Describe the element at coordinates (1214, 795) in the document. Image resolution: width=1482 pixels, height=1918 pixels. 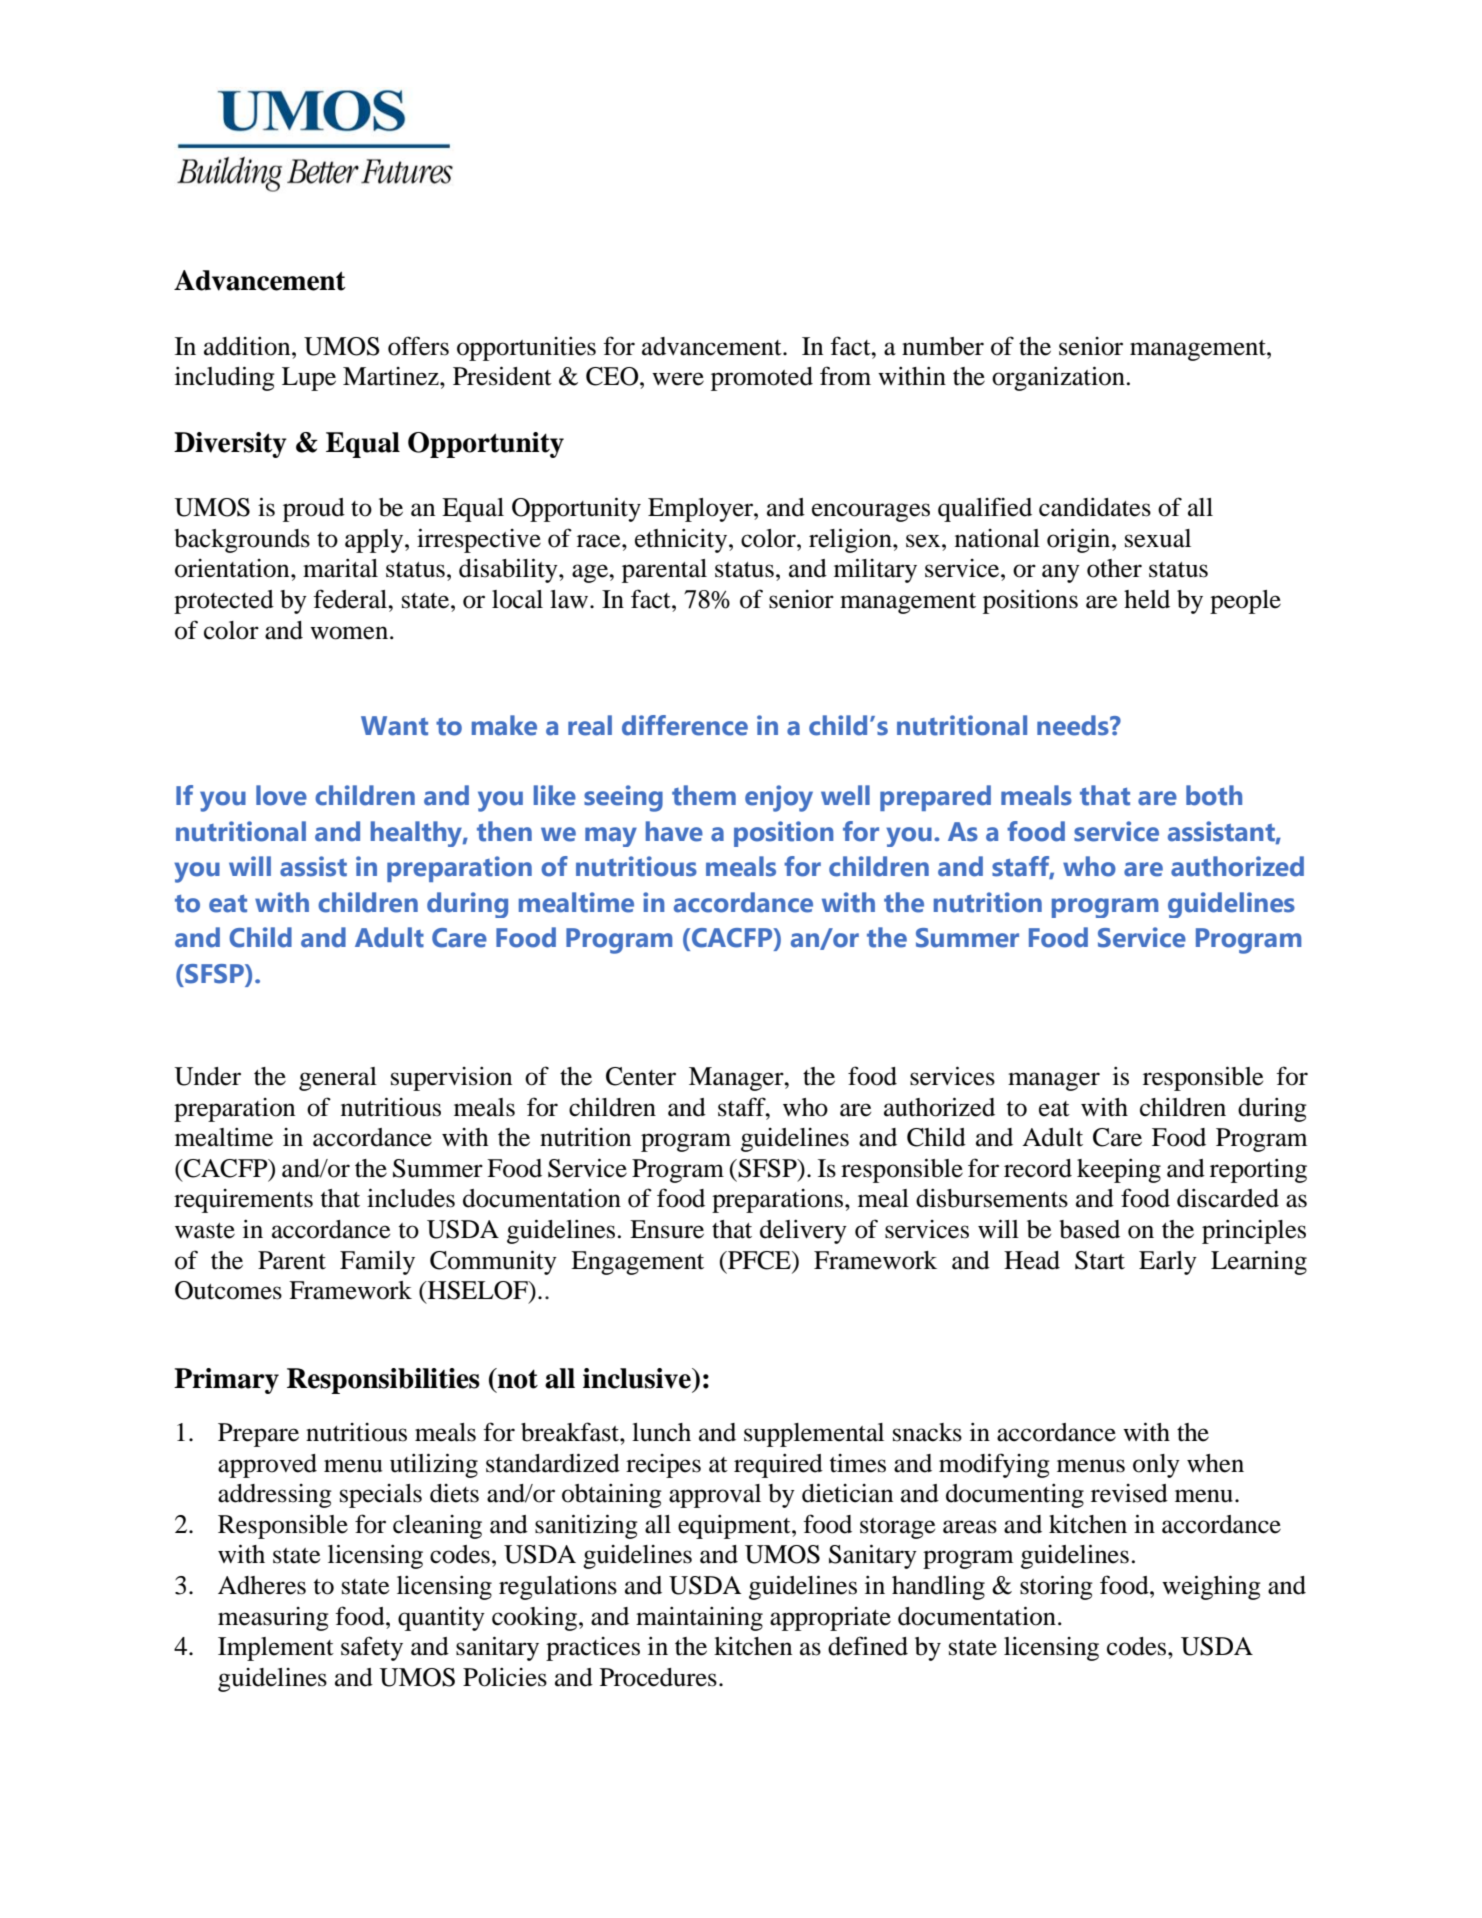
I see `both` at that location.
